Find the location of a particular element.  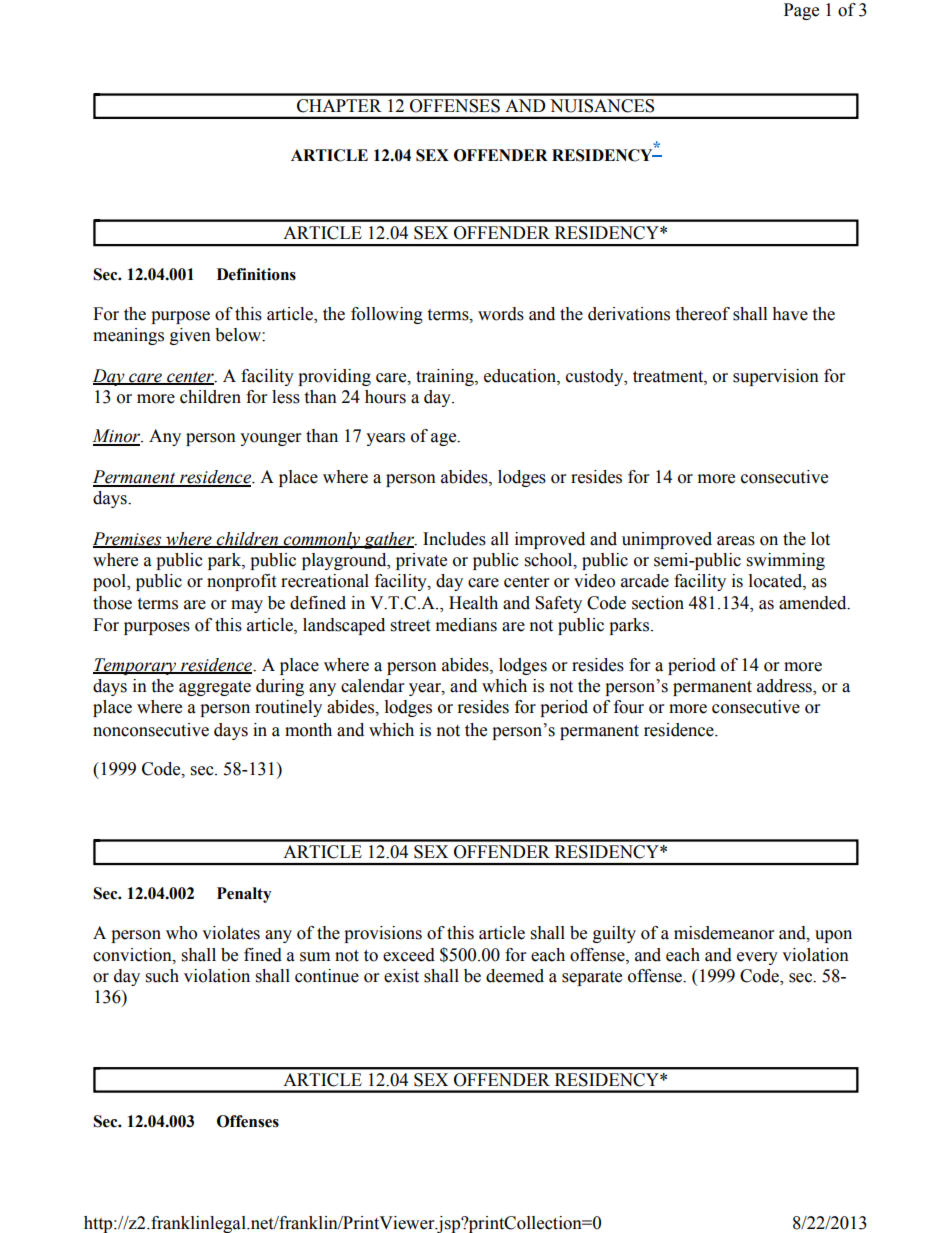

Premises is located at coordinates (128, 540).
